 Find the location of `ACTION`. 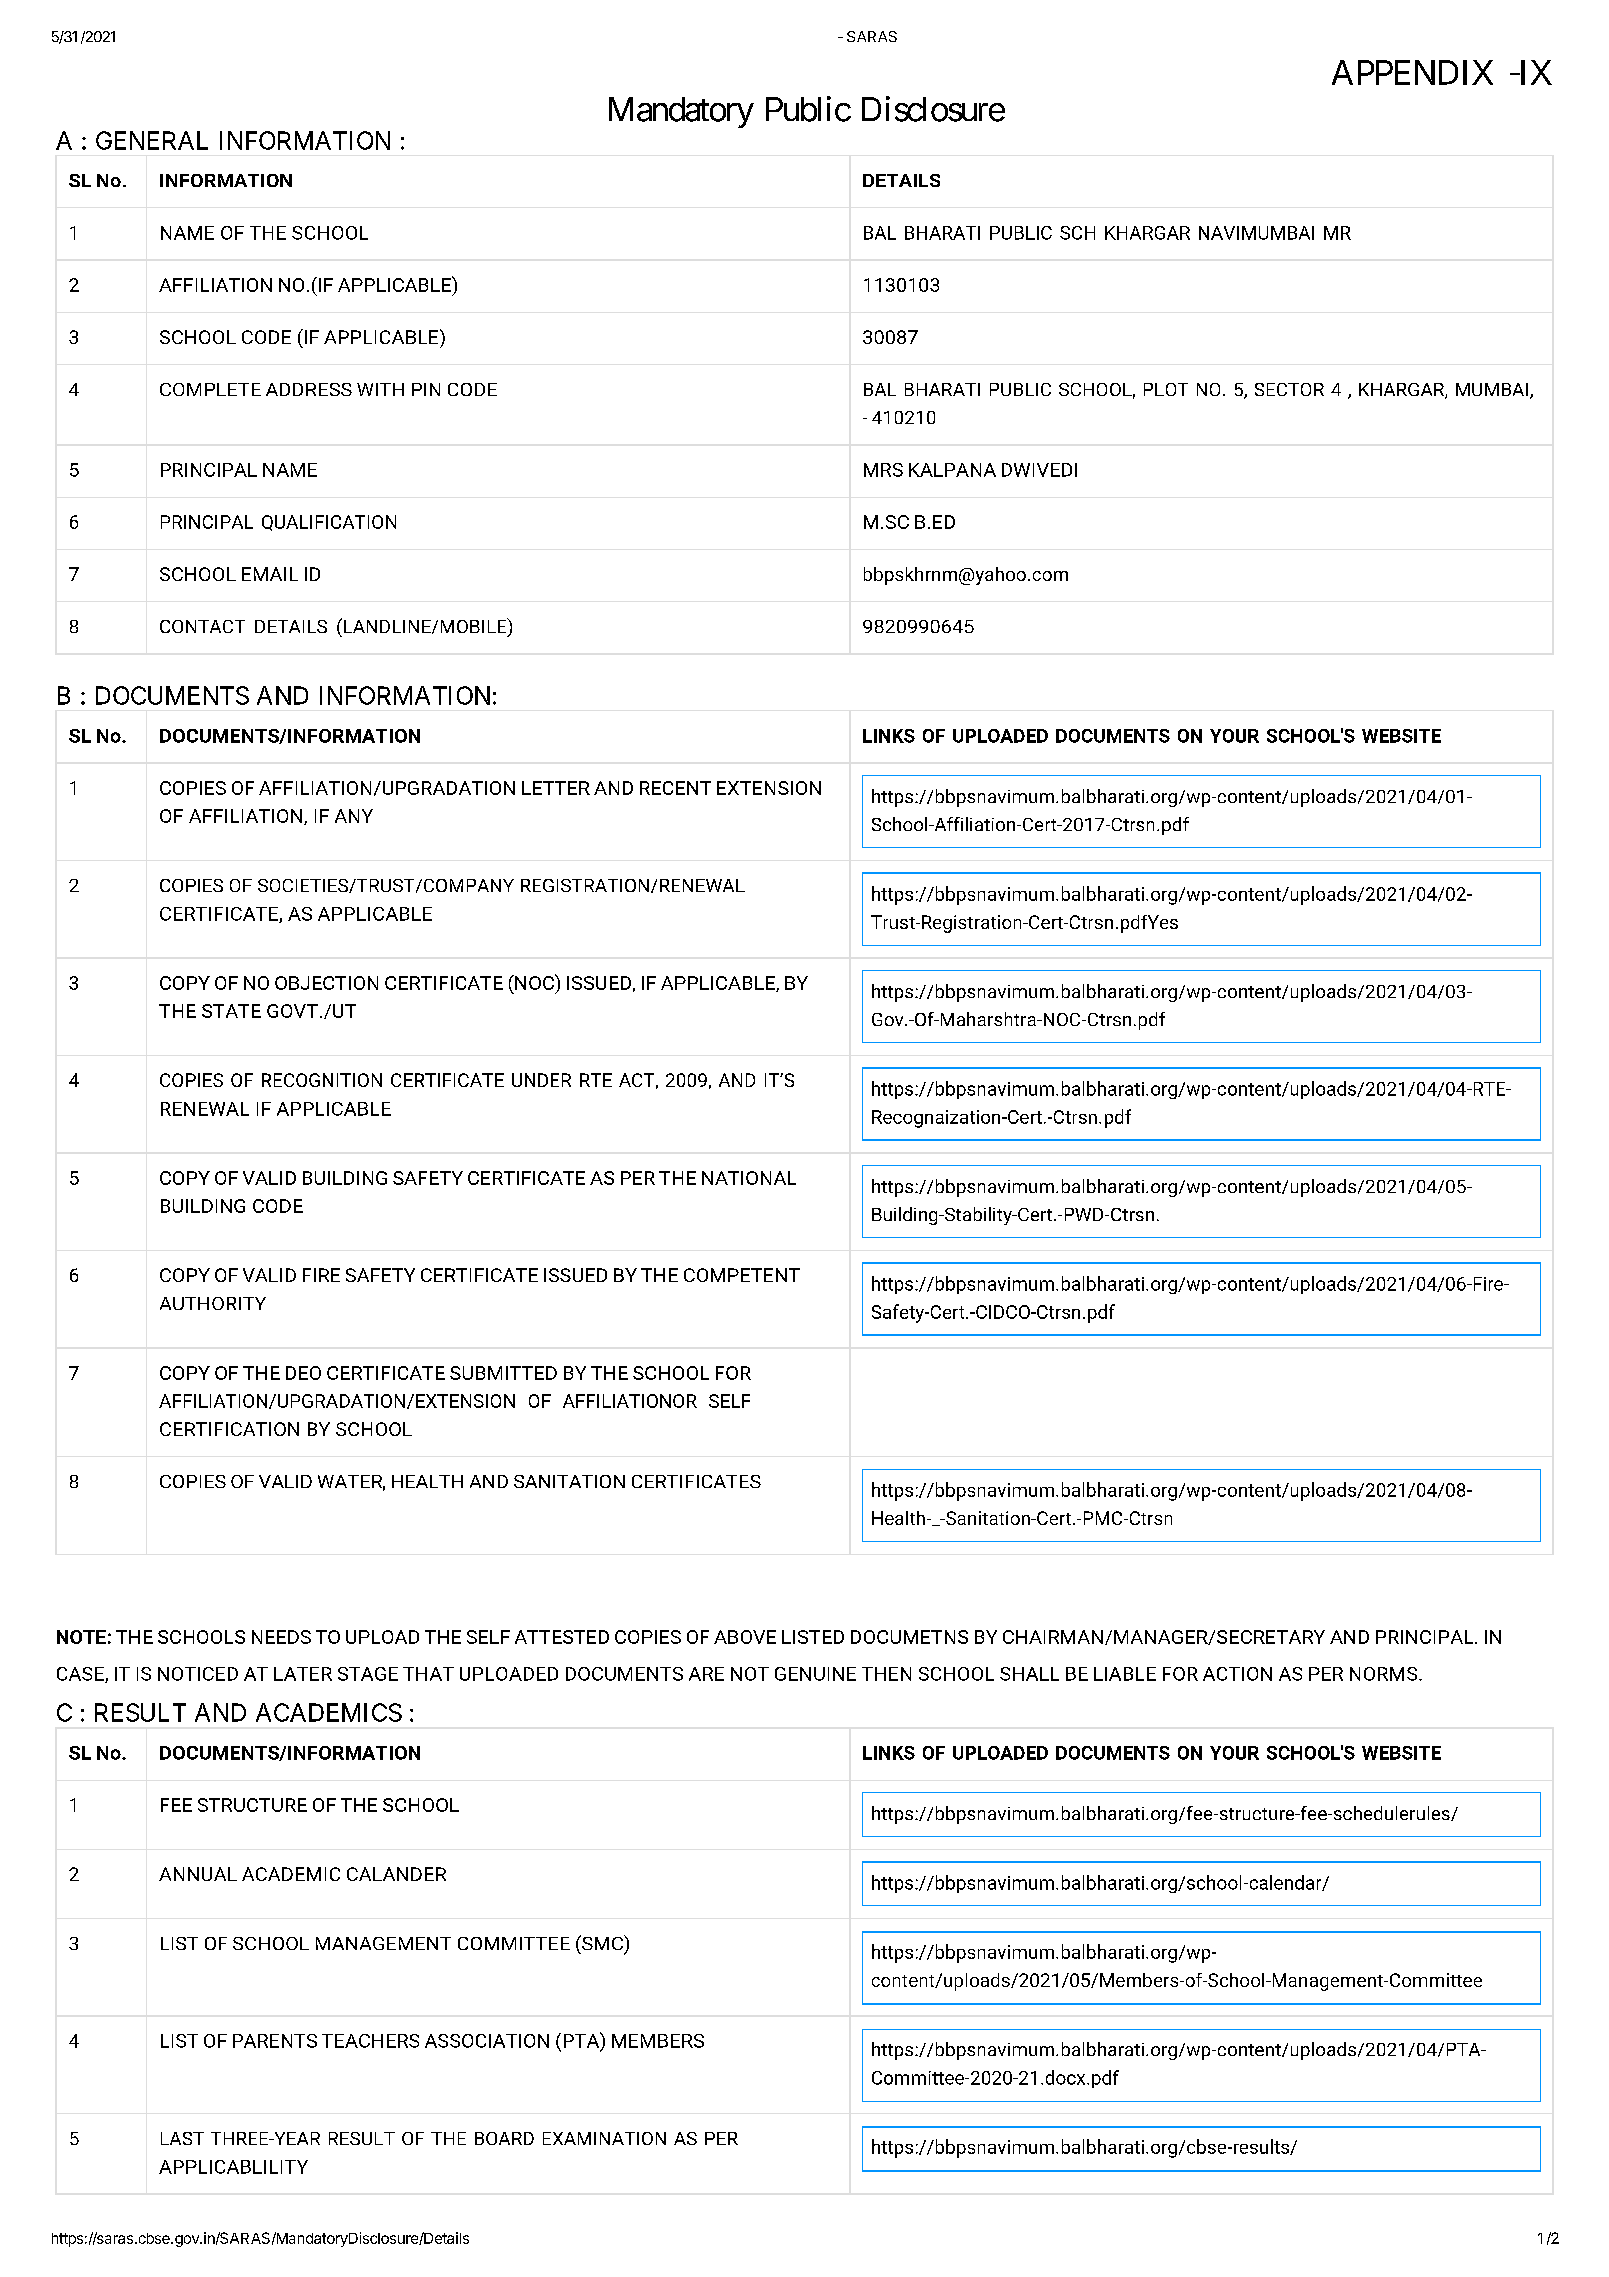

ACTION is located at coordinates (1237, 1674).
